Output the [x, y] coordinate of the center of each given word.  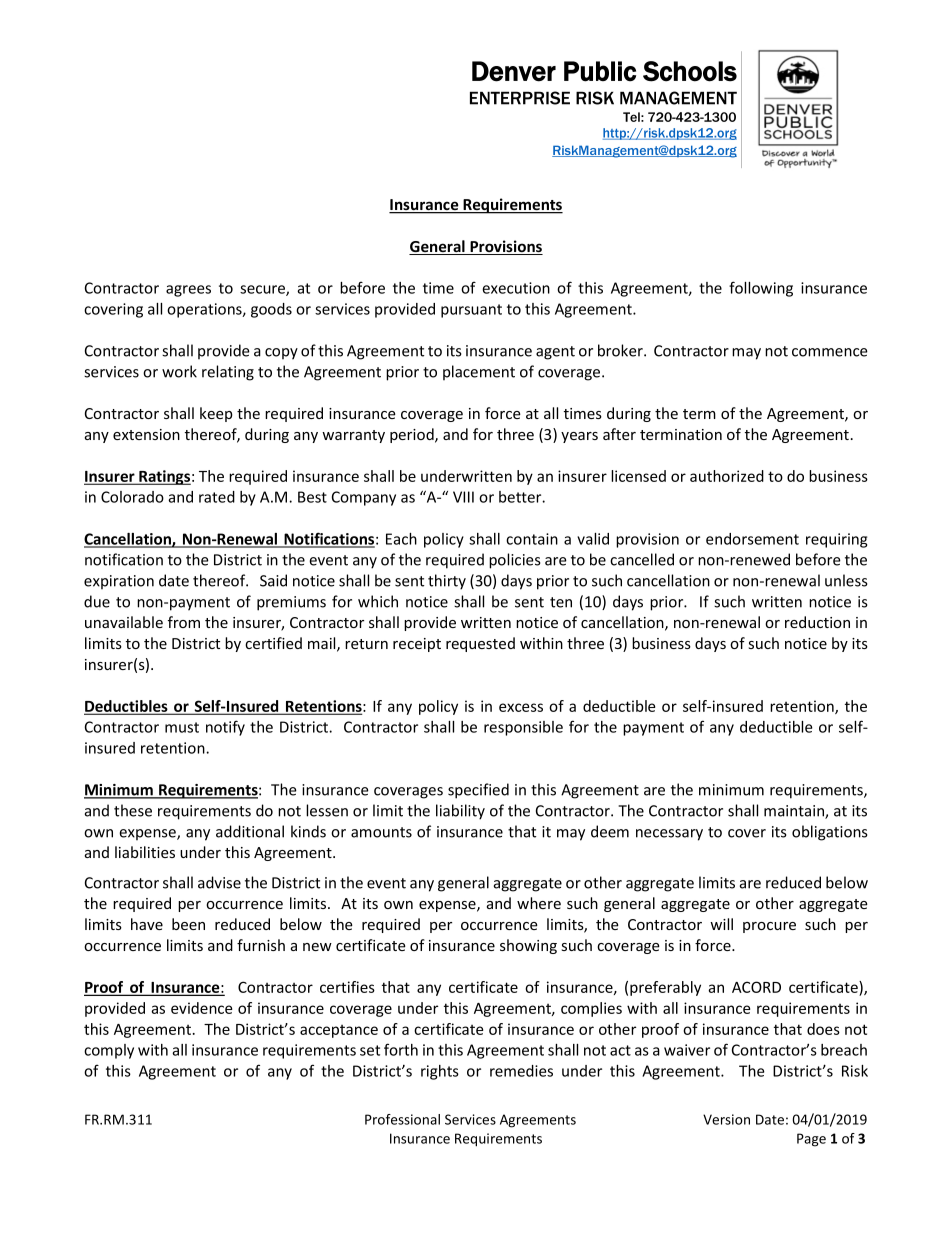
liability [460, 812]
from [184, 622]
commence [830, 352]
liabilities [145, 852]
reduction [817, 622]
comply [109, 1051]
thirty [447, 582]
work [179, 371]
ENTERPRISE [520, 98]
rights [440, 1072]
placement [479, 372]
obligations [830, 833]
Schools [690, 71]
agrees [188, 291]
